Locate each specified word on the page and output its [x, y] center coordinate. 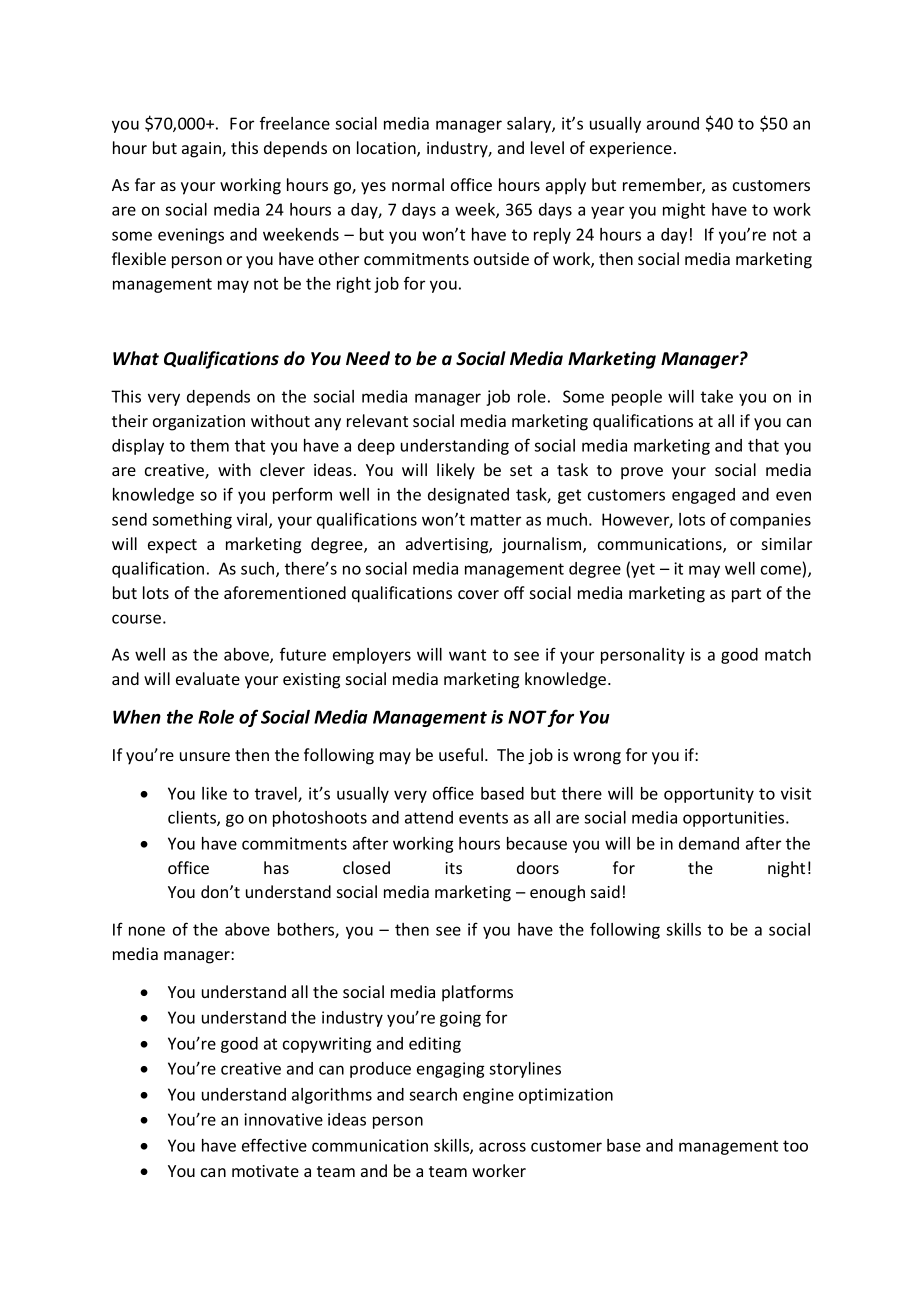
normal [418, 184]
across [502, 1147]
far [145, 184]
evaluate [208, 678]
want [467, 655]
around [673, 123]
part [746, 595]
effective [274, 1145]
